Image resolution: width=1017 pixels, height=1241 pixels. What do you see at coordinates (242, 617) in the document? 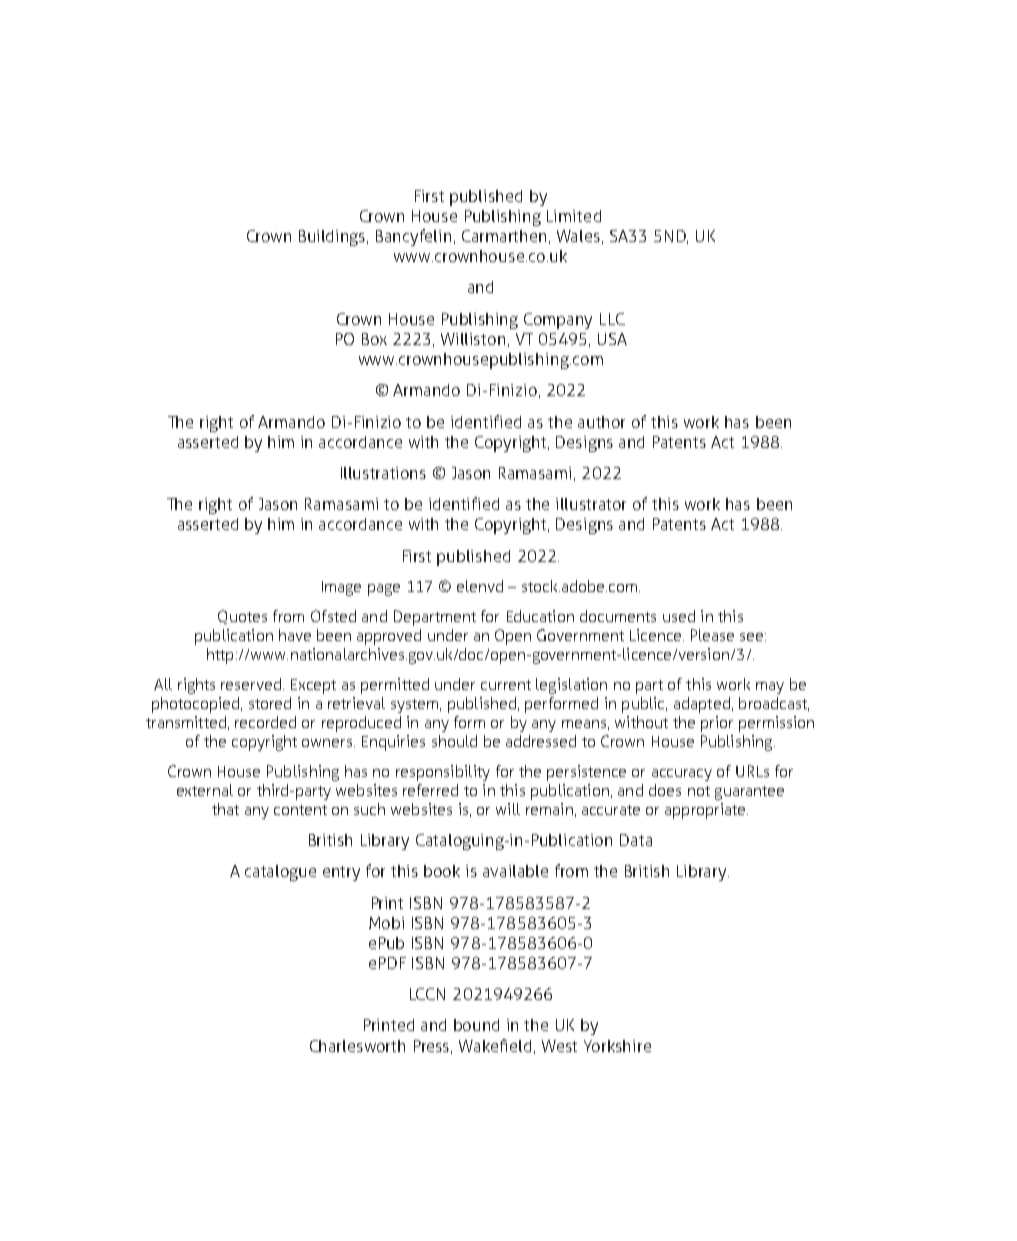
I see `Quotes` at bounding box center [242, 617].
